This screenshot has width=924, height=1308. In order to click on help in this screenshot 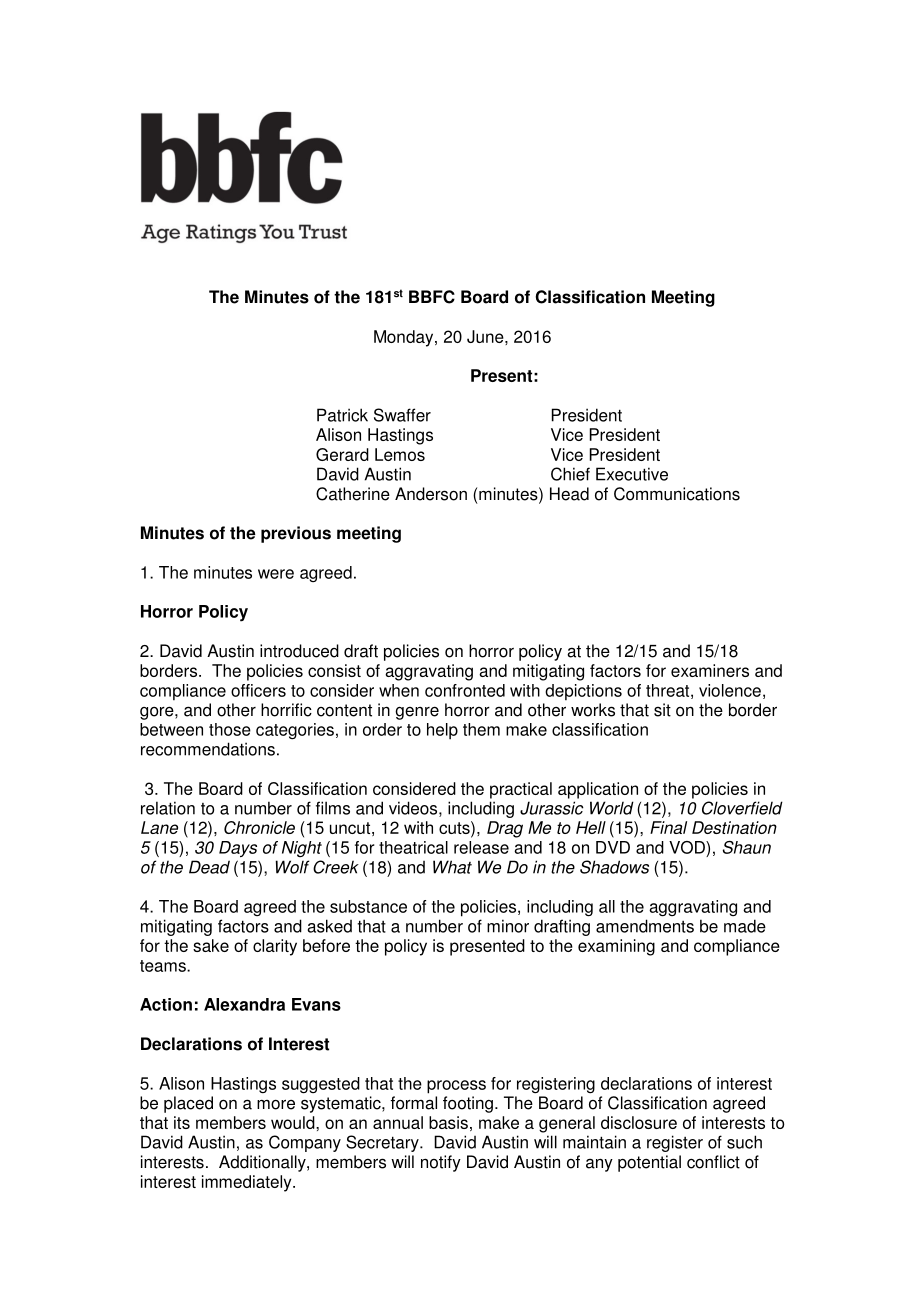, I will do `click(442, 731)`.
